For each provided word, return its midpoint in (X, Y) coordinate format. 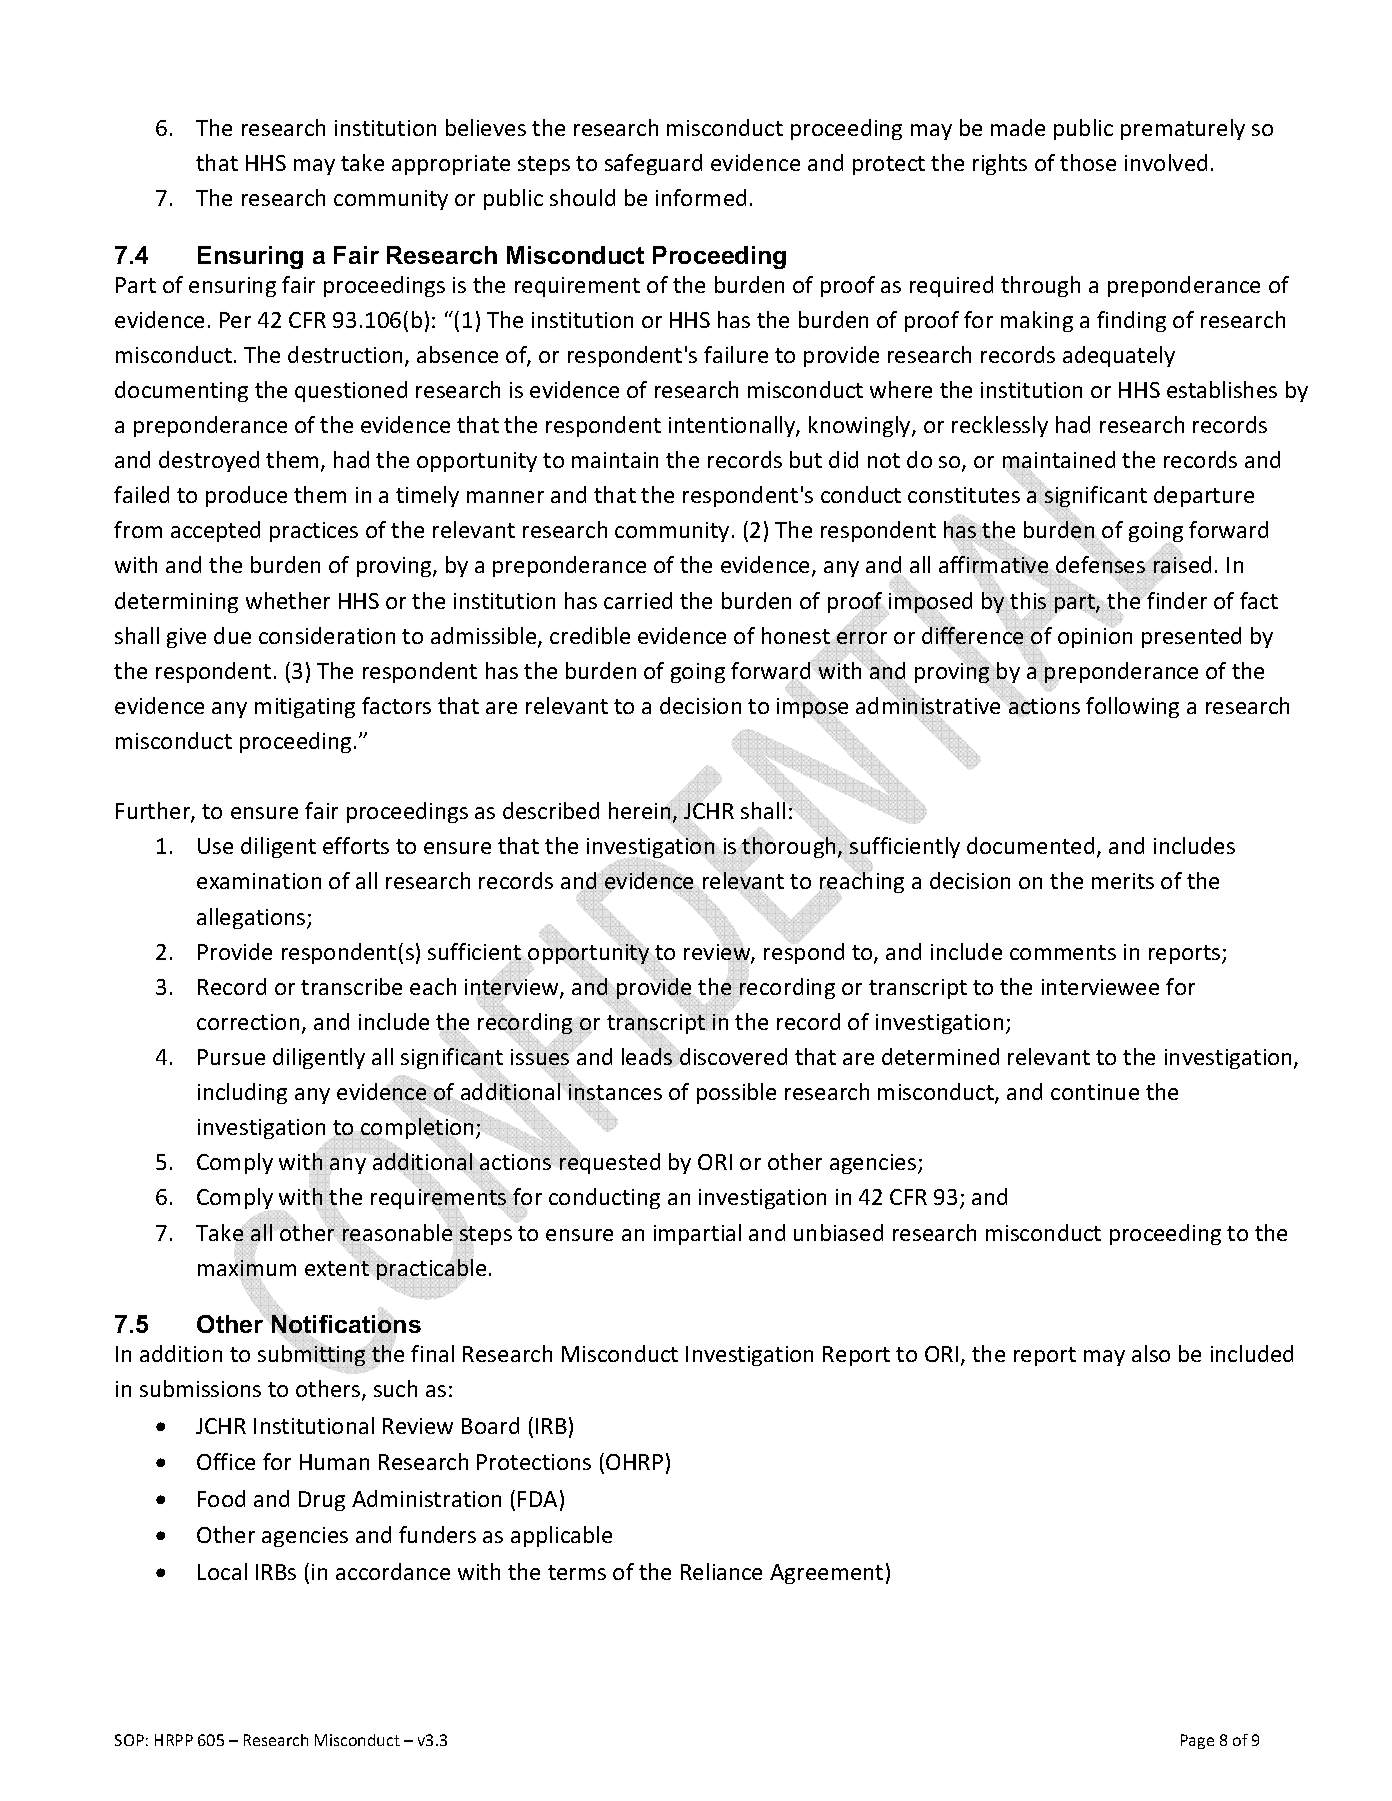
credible (590, 635)
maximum (247, 1268)
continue (1095, 1092)
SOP (129, 1740)
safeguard (653, 164)
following (1132, 707)
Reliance (721, 1571)
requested (609, 1163)
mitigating (305, 708)
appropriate (451, 165)
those (1088, 162)
